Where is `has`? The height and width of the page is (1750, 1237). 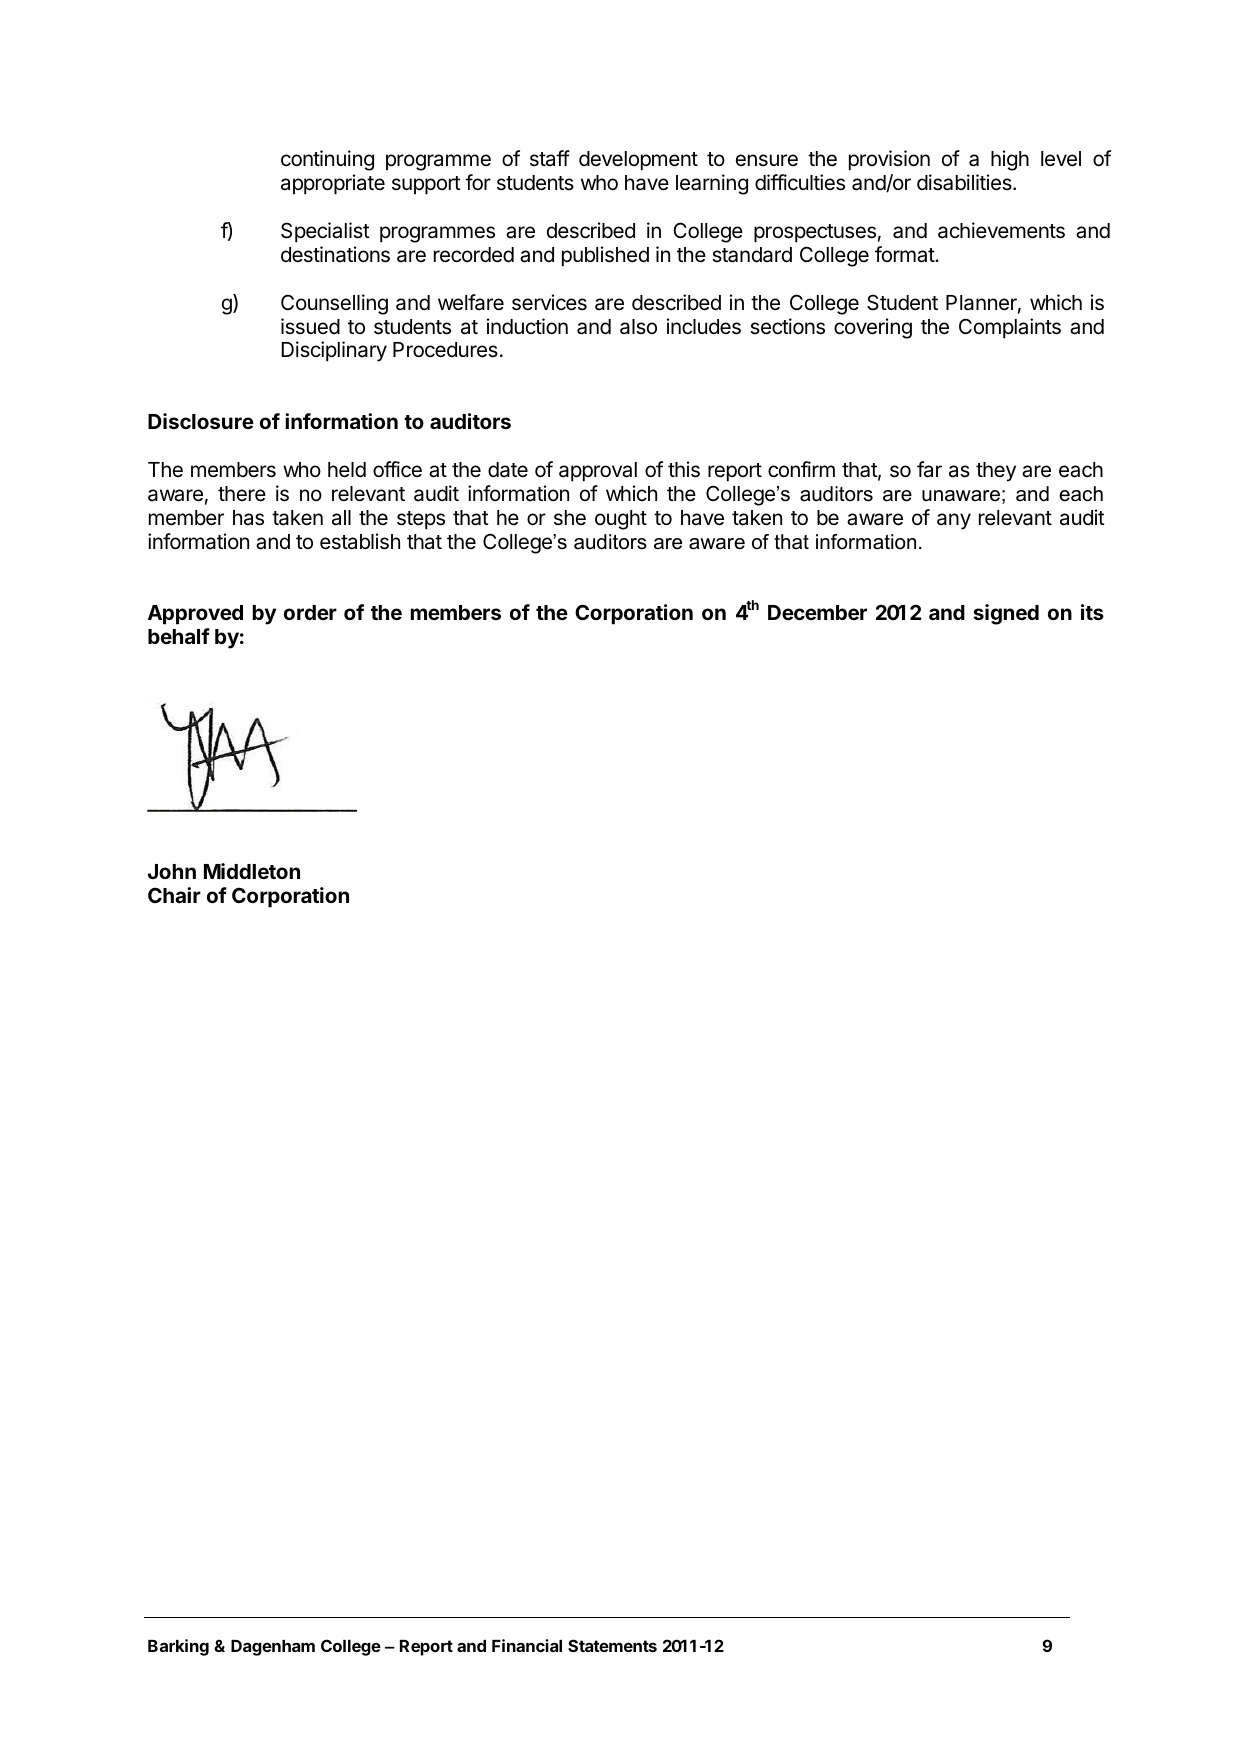 has is located at coordinates (248, 518).
